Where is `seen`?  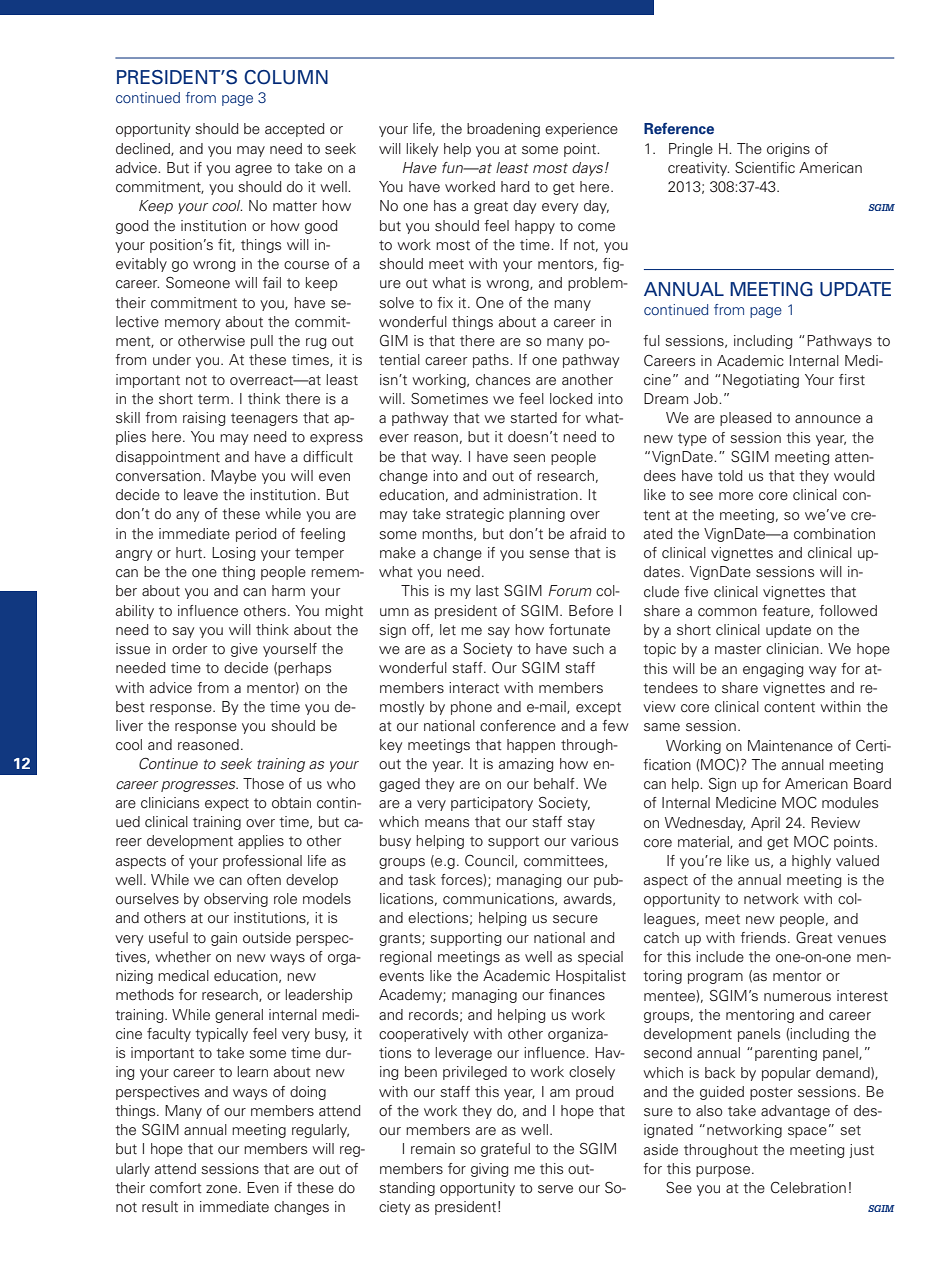 seen is located at coordinates (529, 458).
